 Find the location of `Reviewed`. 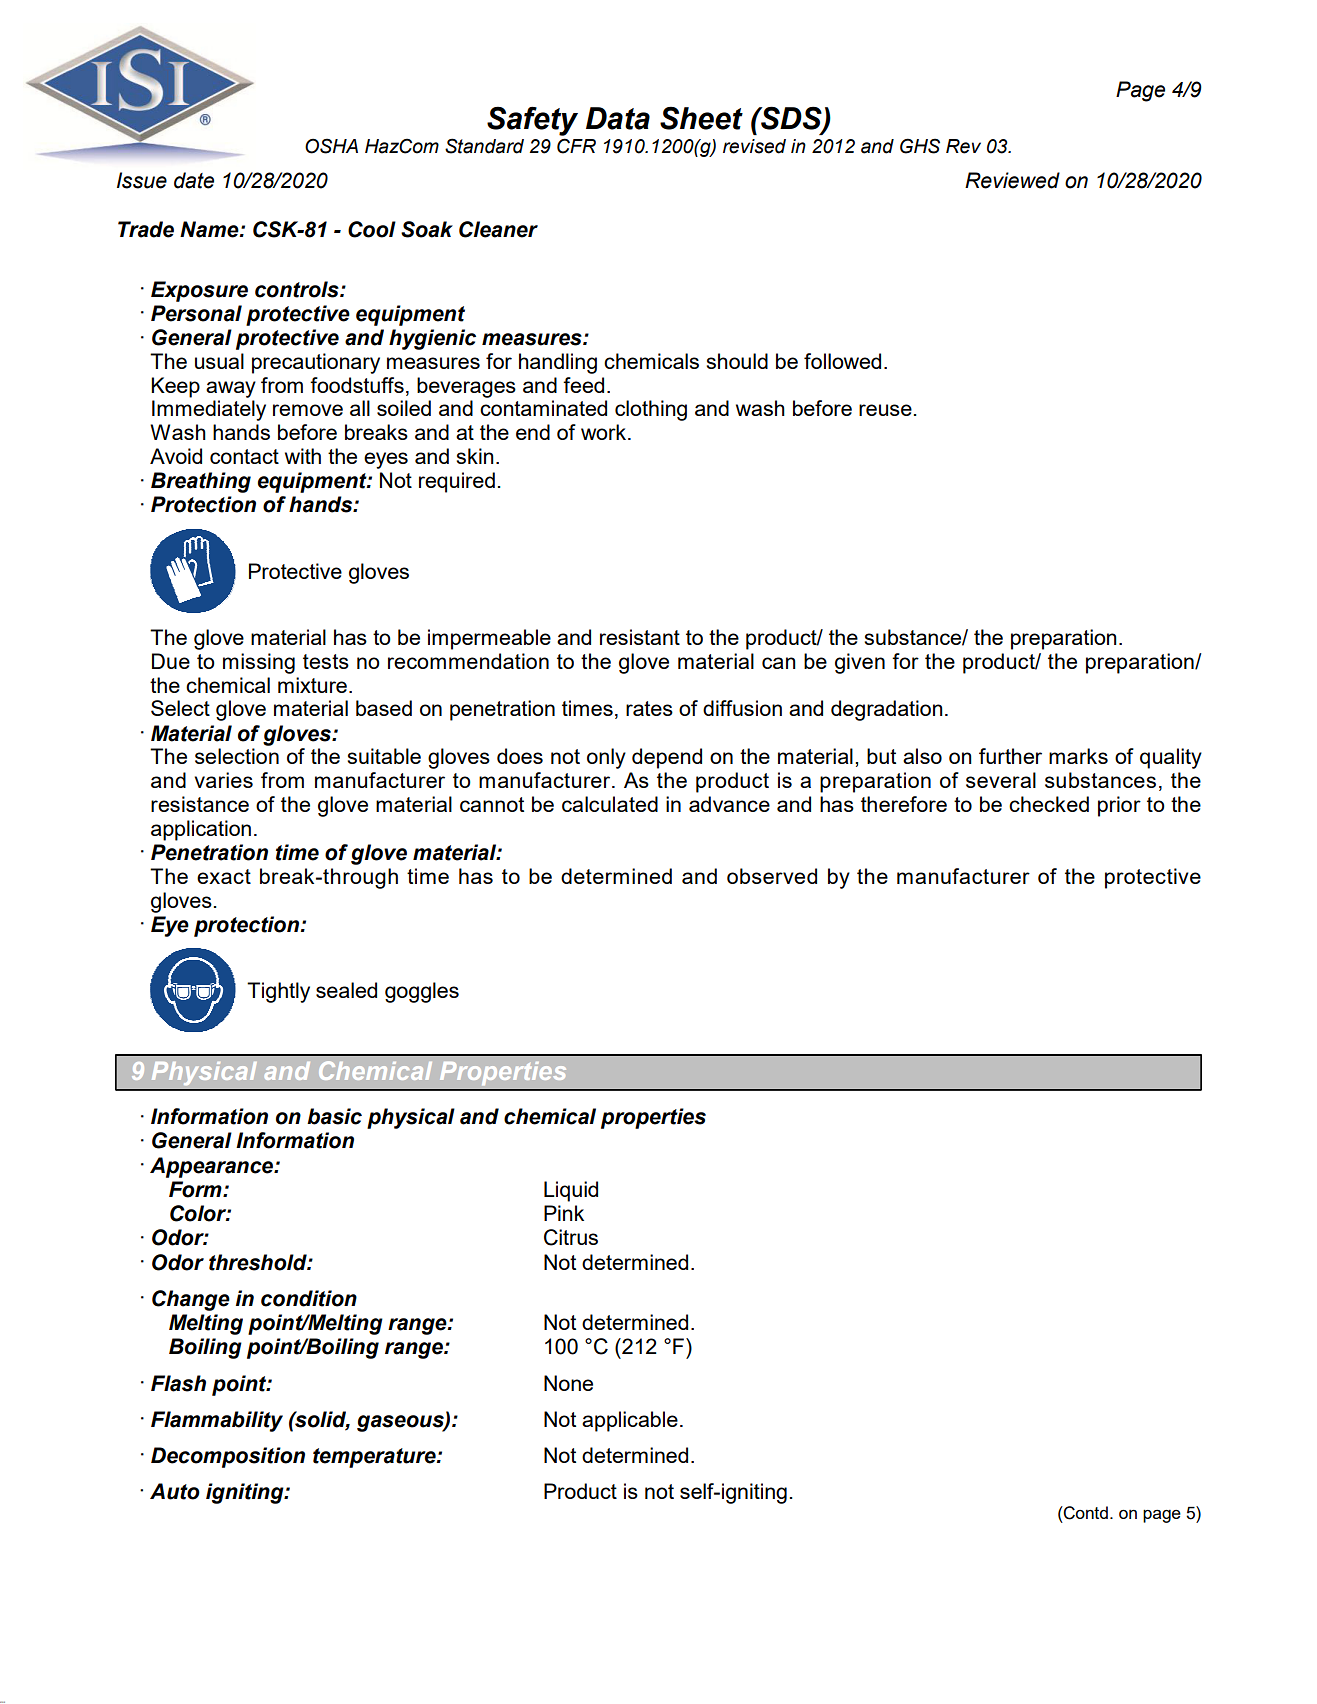

Reviewed is located at coordinates (1012, 180).
